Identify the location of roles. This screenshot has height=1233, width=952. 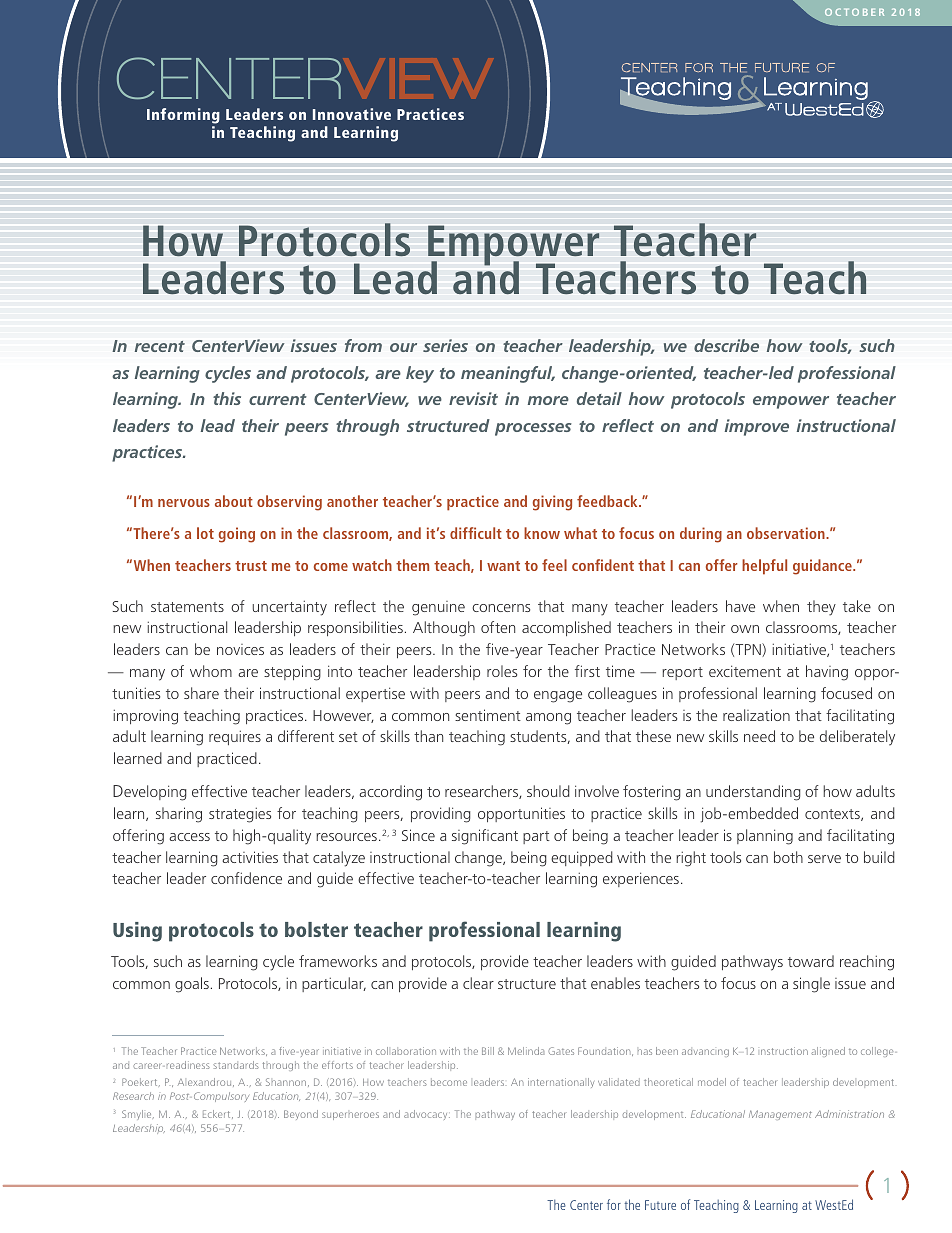
(502, 671).
